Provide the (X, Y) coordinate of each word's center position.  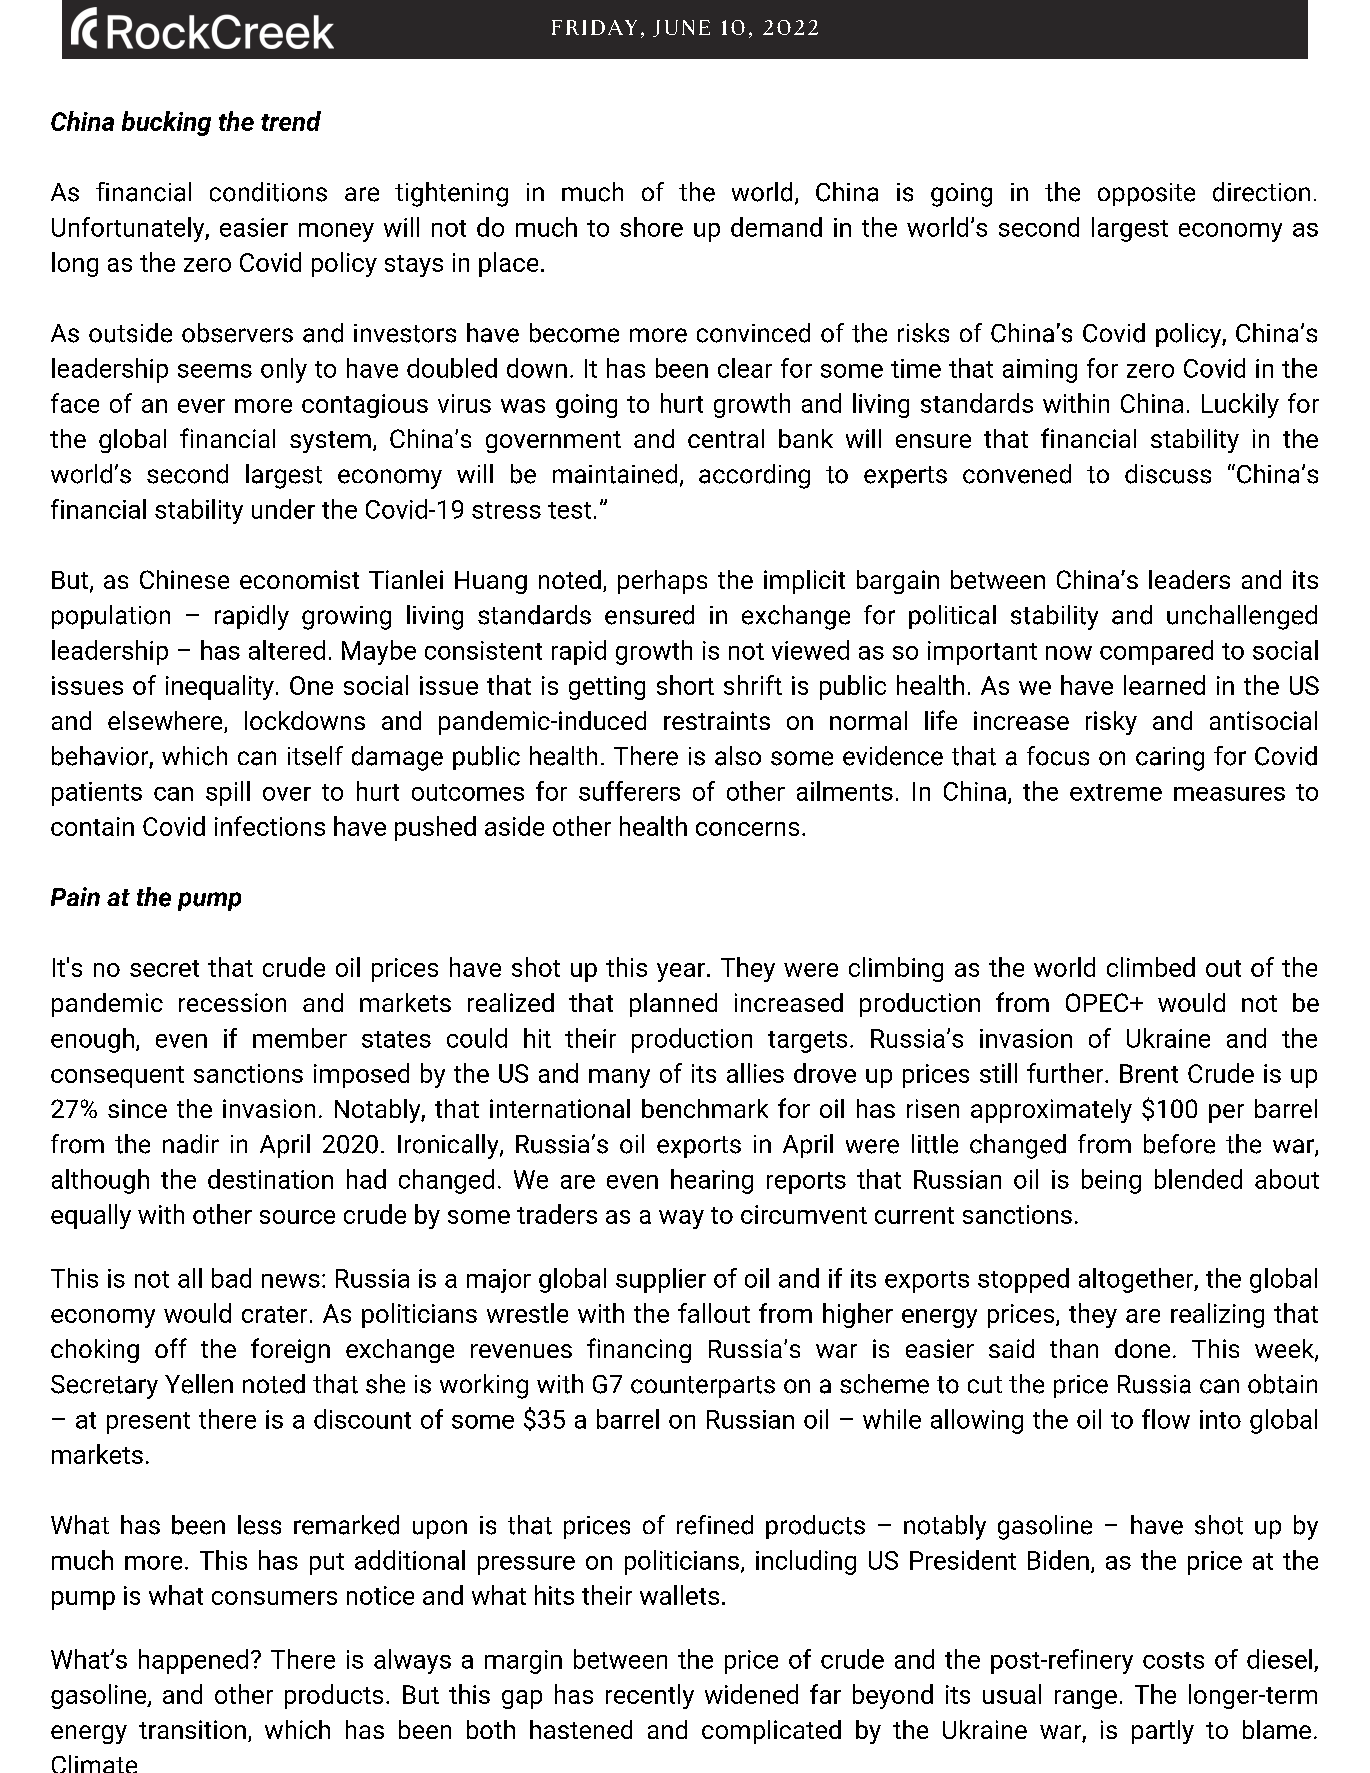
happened (193, 1661)
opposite (1146, 194)
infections (270, 826)
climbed (1151, 967)
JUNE (681, 28)
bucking (166, 123)
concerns (747, 829)
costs (1173, 1660)
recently (650, 1696)
